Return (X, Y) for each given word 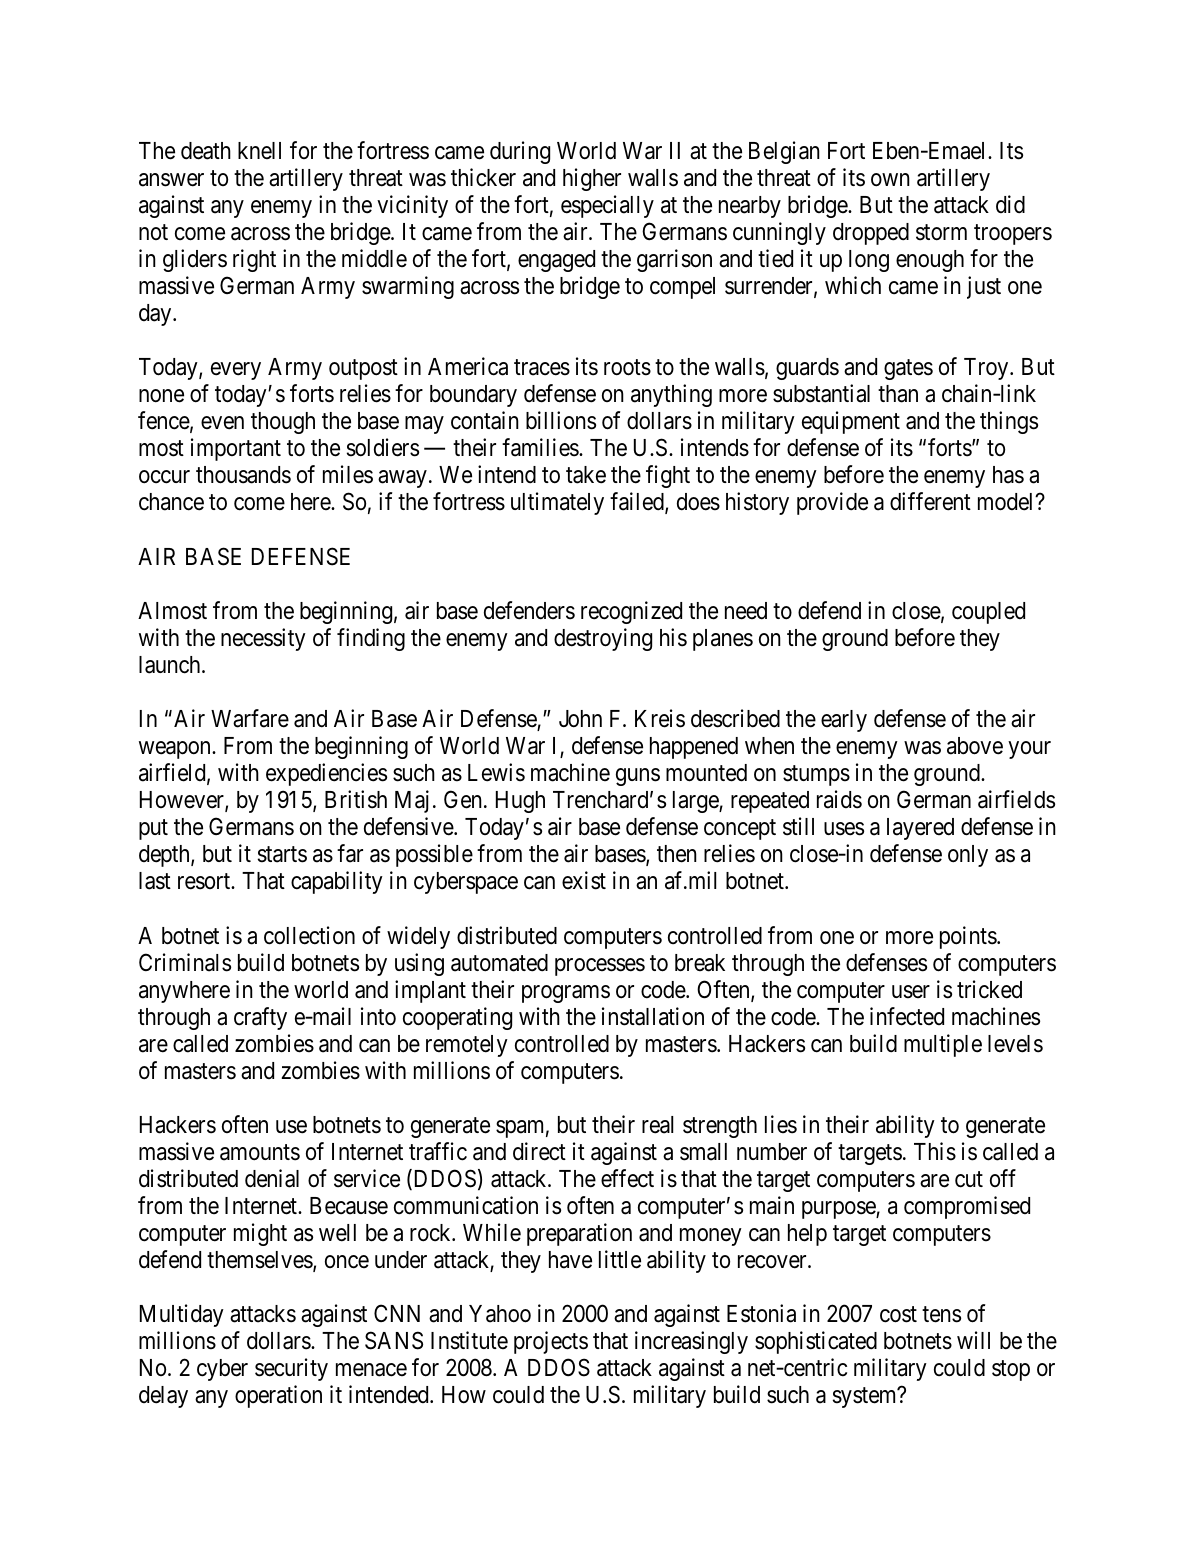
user (911, 992)
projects (551, 1342)
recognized (631, 612)
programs (566, 994)
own (890, 180)
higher (592, 179)
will (973, 1340)
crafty (260, 1018)
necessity (263, 639)
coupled (988, 613)
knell (259, 150)
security (291, 1369)
